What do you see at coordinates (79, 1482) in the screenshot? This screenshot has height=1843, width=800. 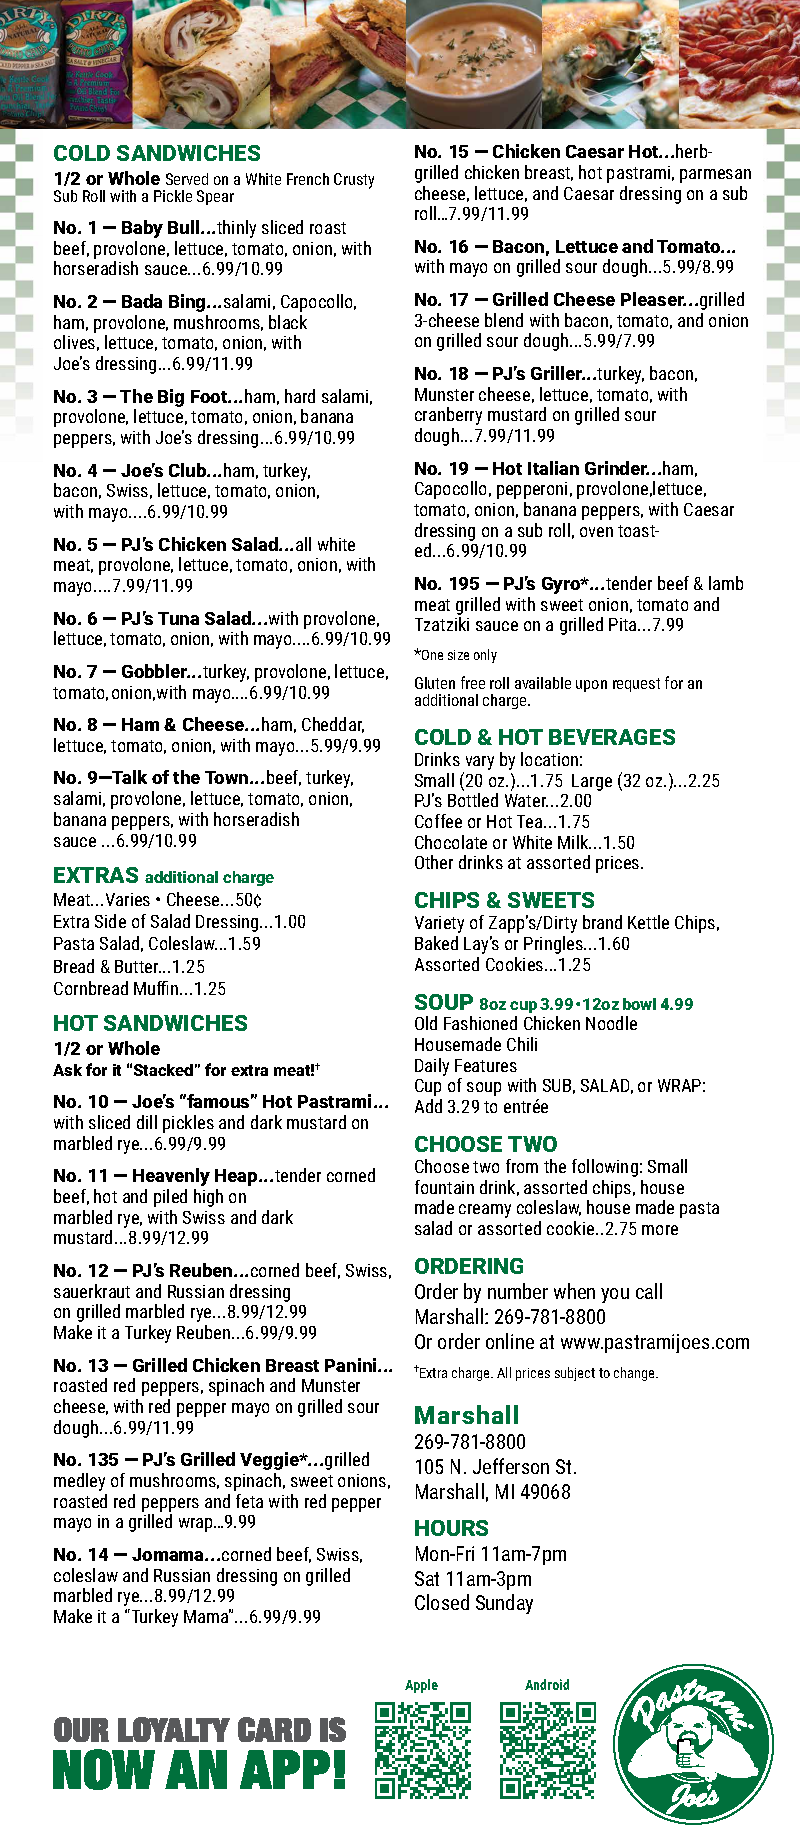 I see `medley` at bounding box center [79, 1482].
